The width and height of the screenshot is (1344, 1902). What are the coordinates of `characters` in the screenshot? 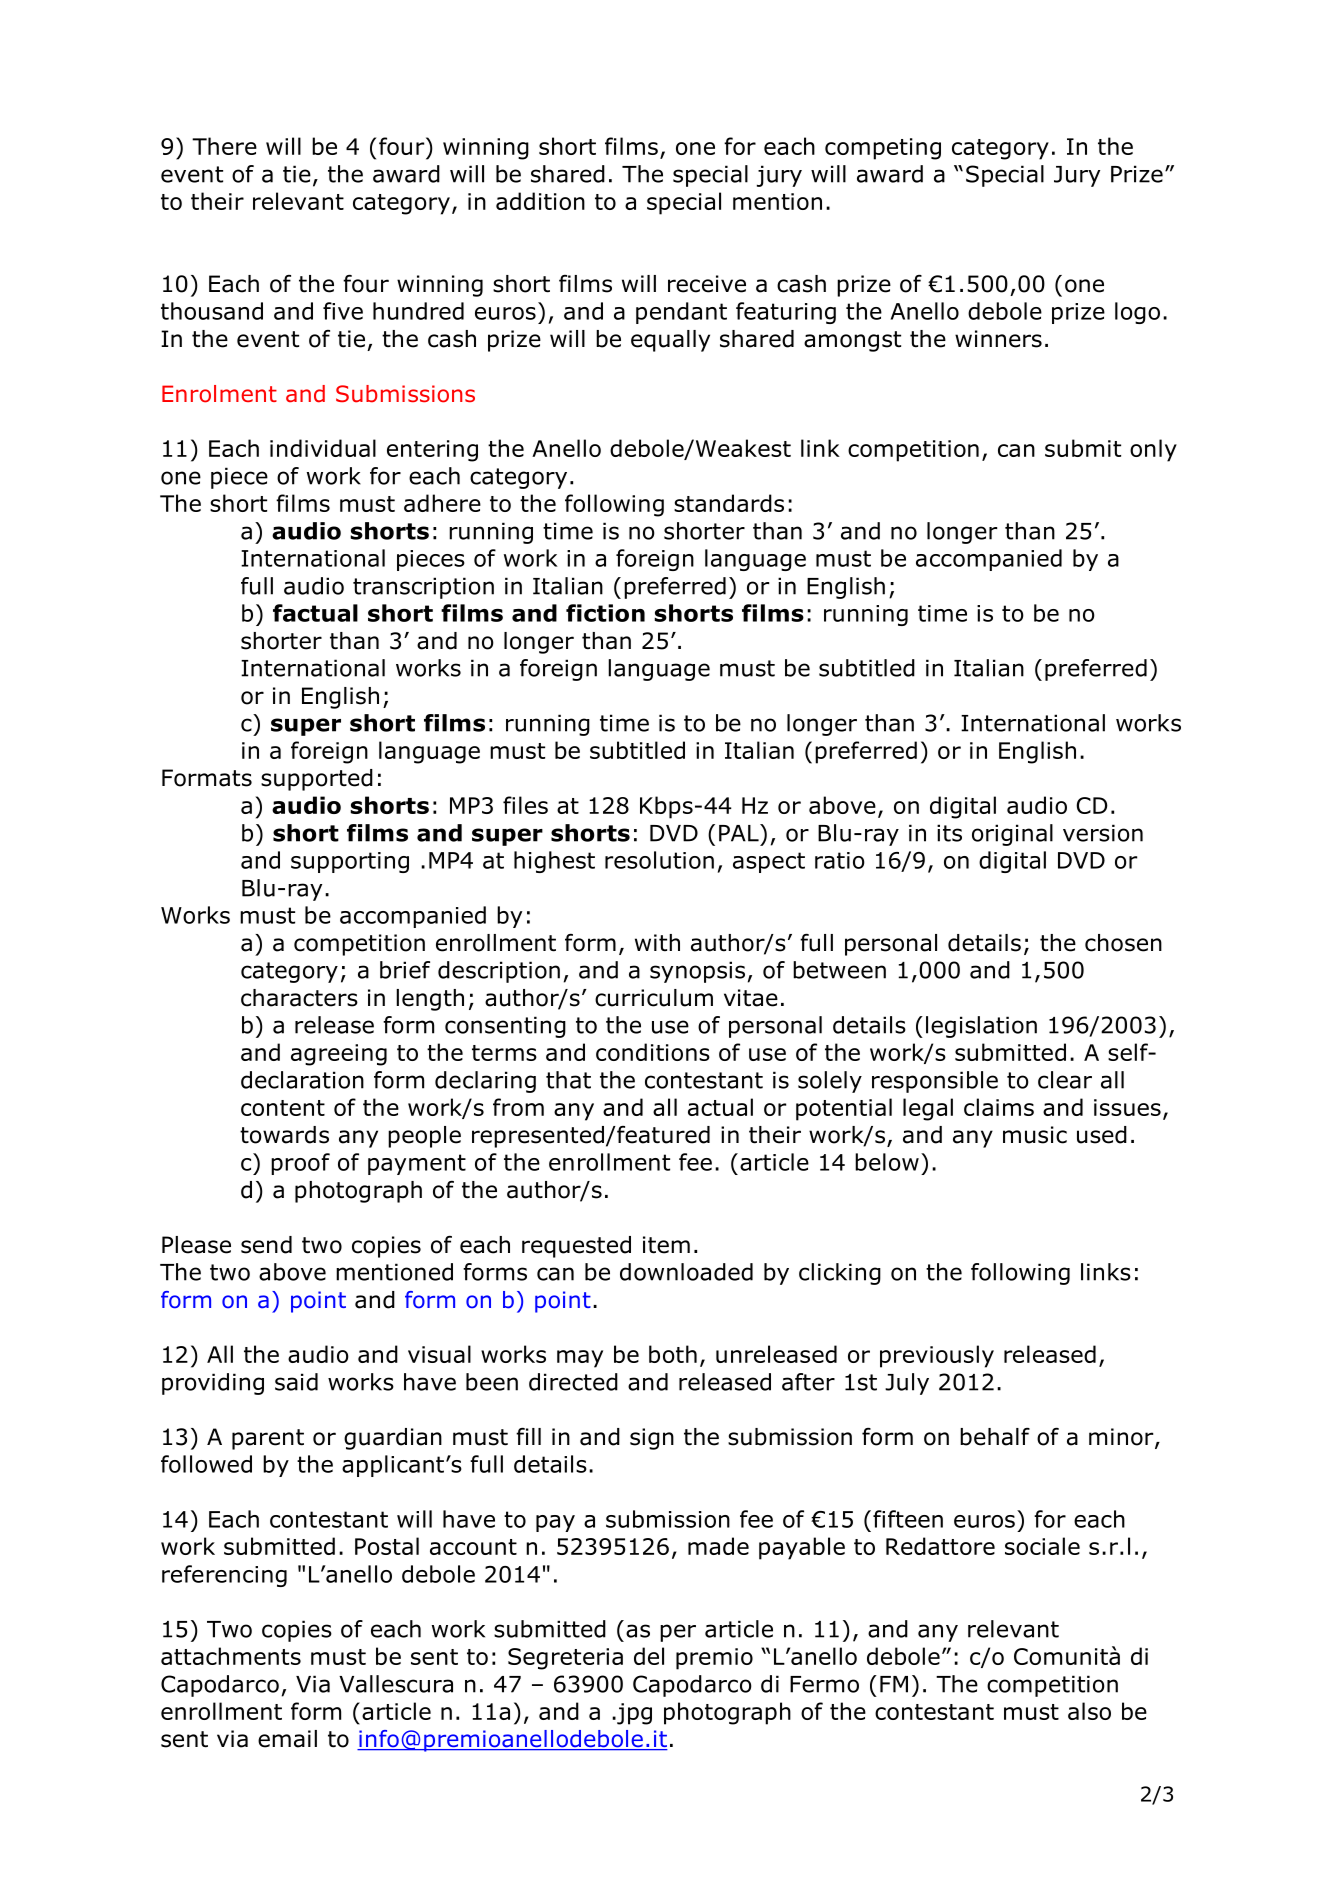 It's located at (299, 998).
